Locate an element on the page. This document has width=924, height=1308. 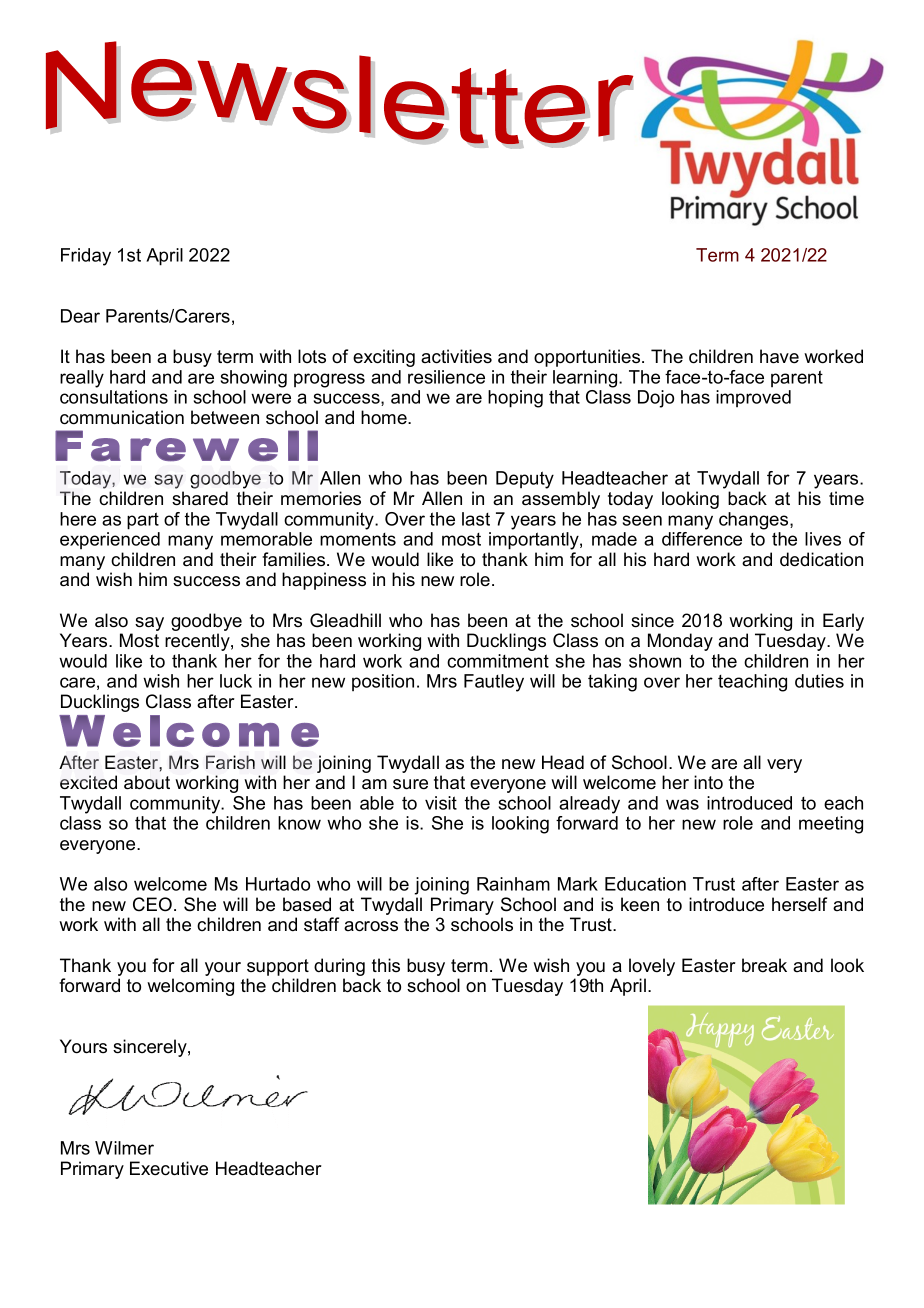
about is located at coordinates (147, 782).
